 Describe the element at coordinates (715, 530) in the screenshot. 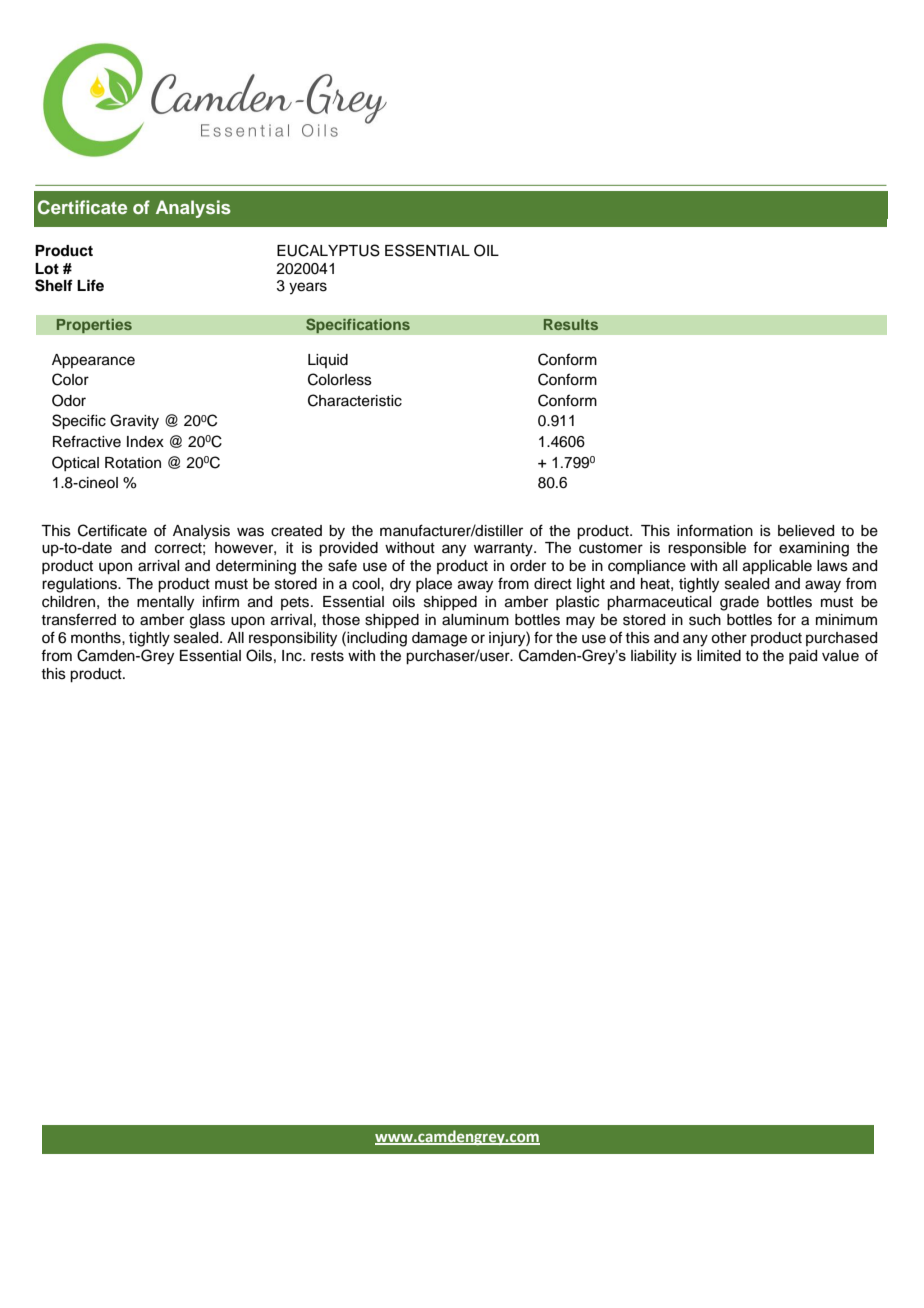

I see `information` at that location.
